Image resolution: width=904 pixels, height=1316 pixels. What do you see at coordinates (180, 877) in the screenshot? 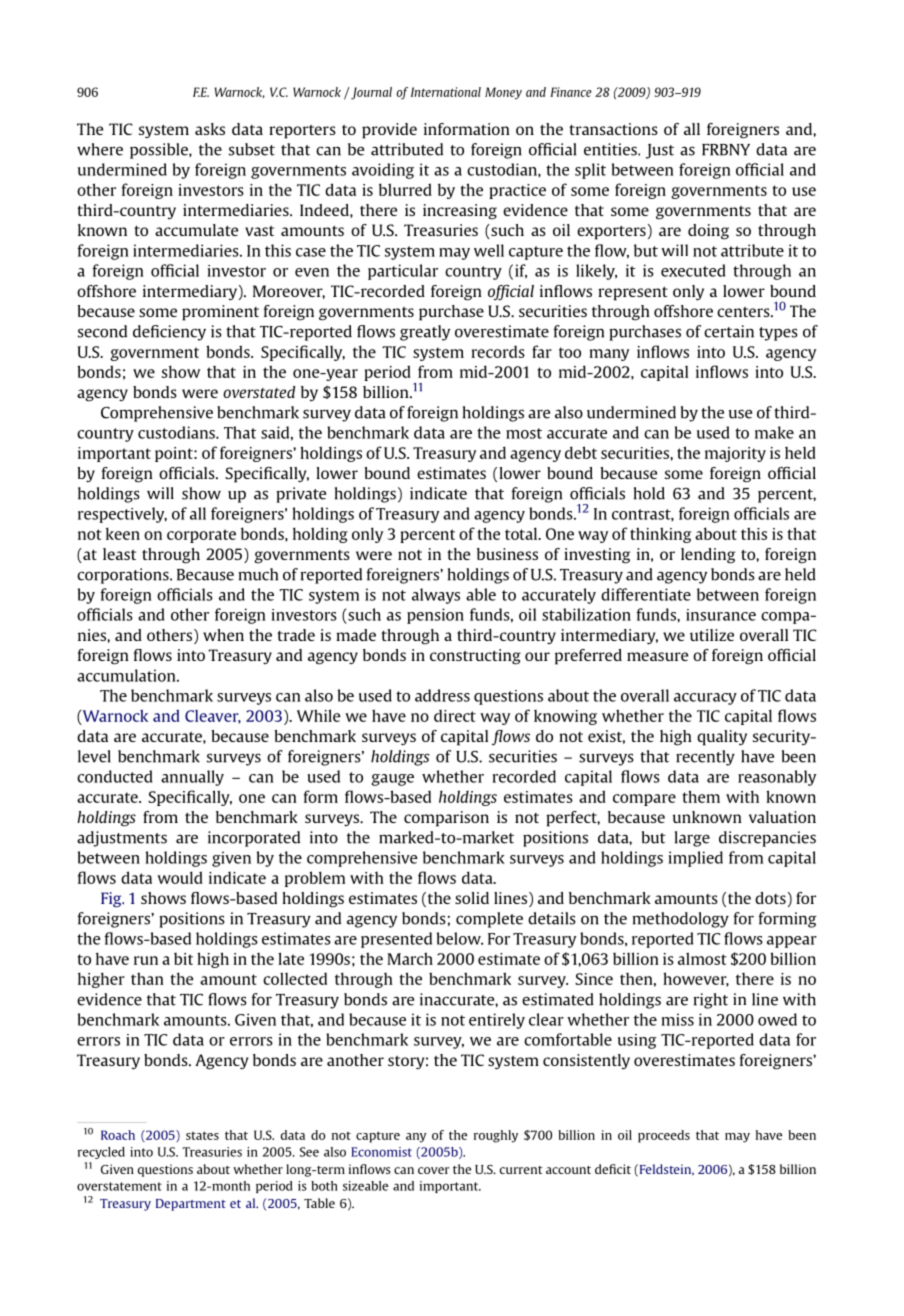
I see `would` at bounding box center [180, 877].
